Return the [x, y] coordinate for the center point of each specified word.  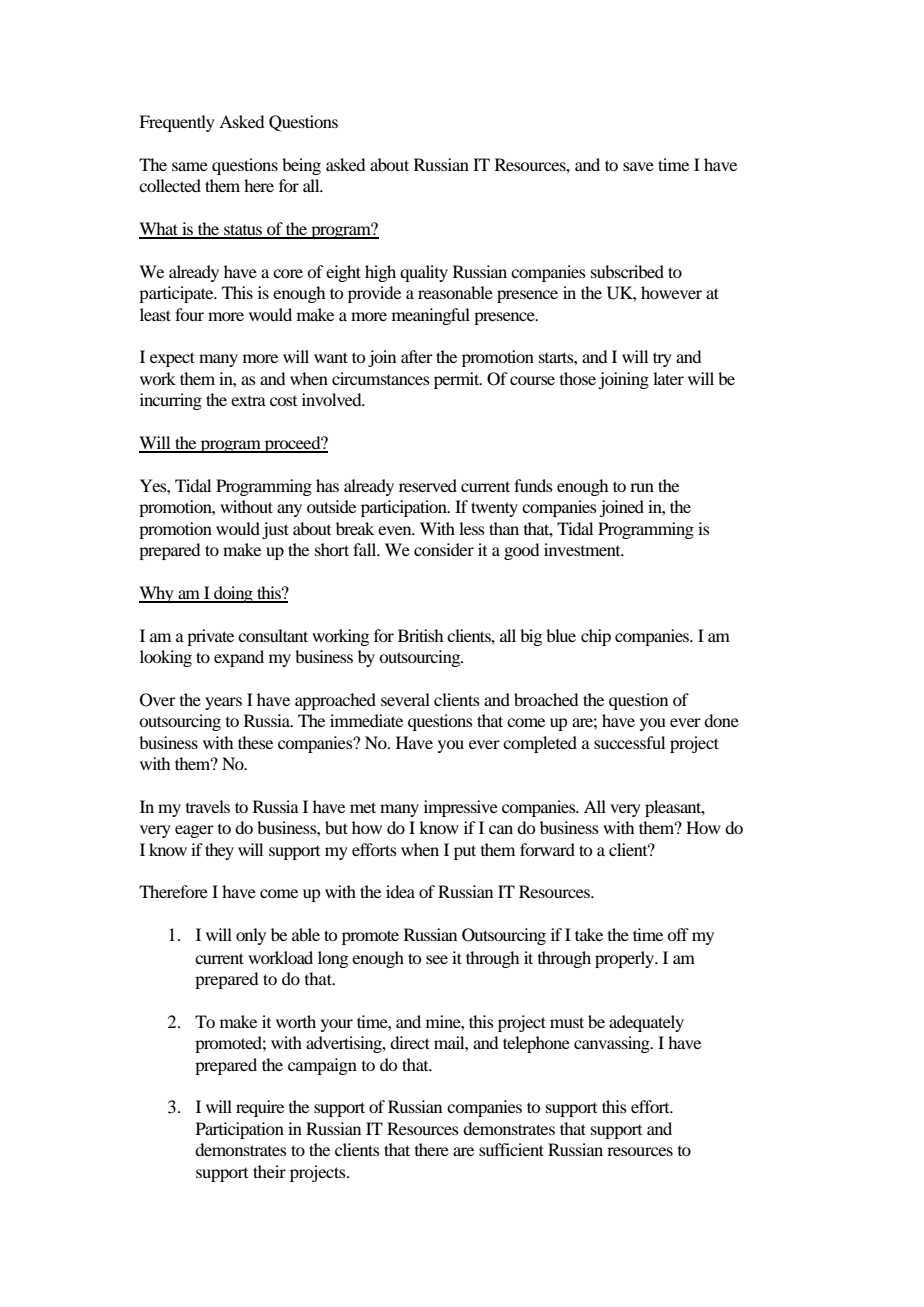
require [260, 1108]
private [210, 637]
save [638, 166]
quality [424, 273]
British [420, 635]
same [190, 166]
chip [596, 637]
